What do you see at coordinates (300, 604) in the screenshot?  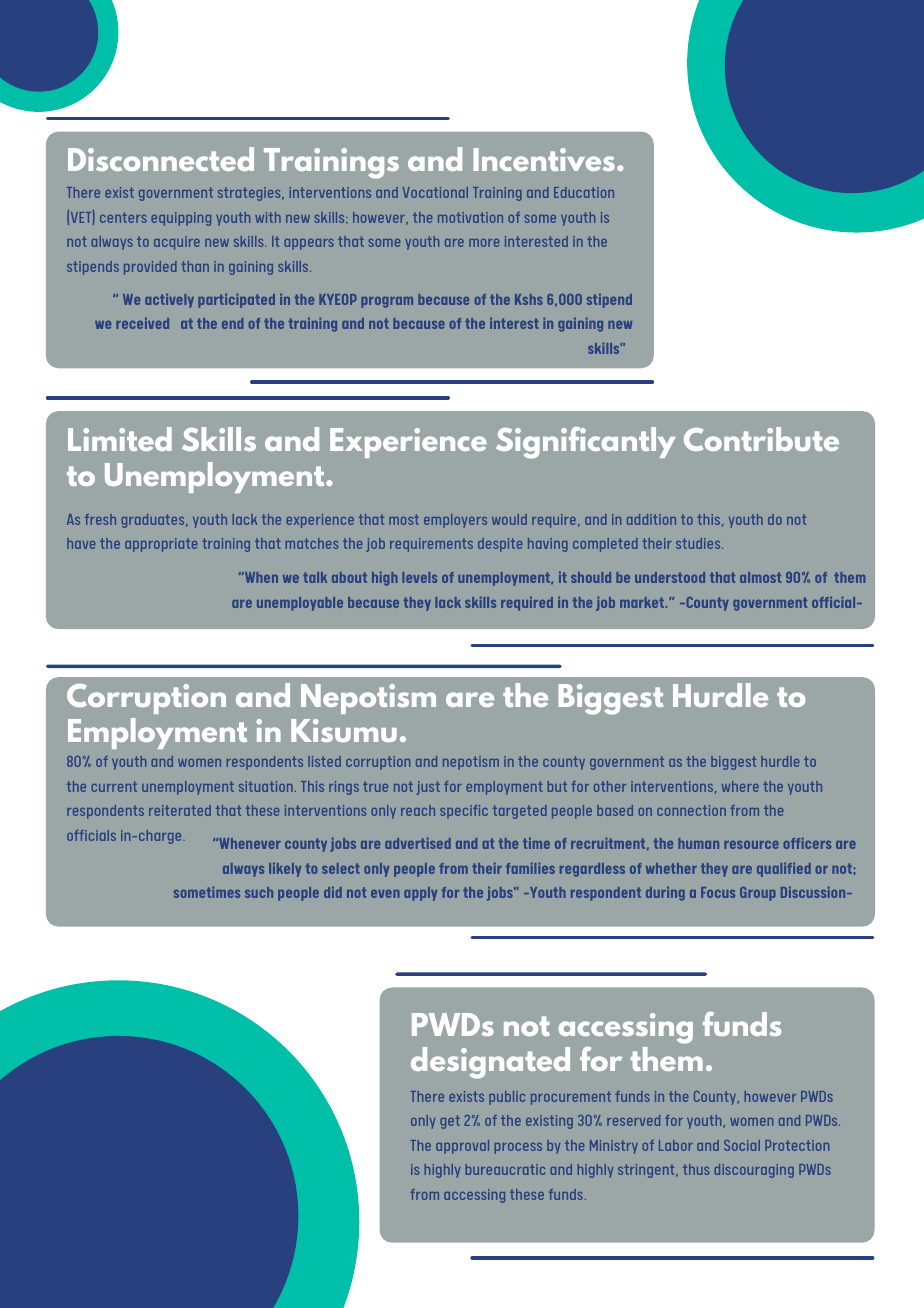 I see `unemployable` at bounding box center [300, 604].
